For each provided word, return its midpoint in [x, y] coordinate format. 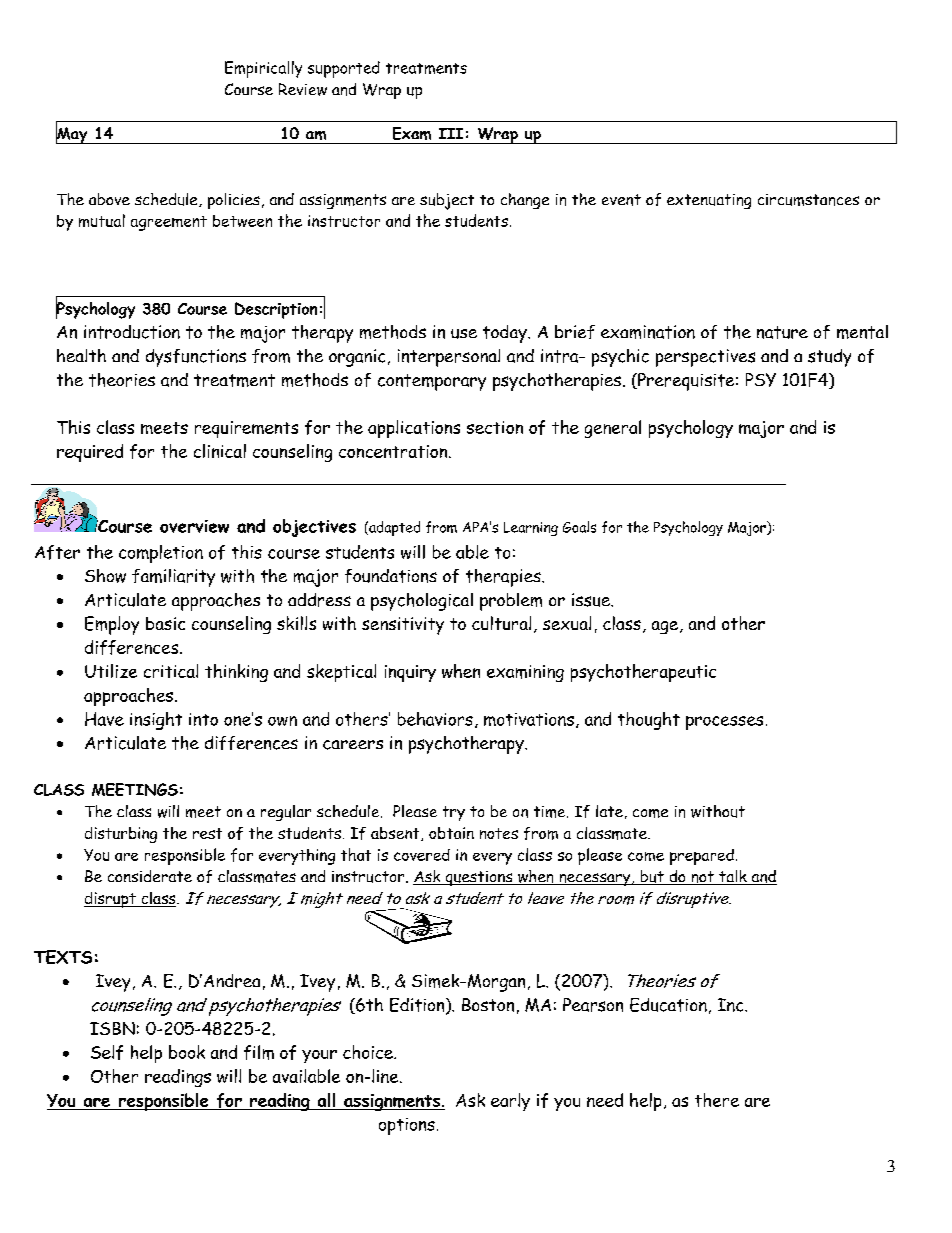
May [73, 134]
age [666, 627]
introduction [132, 332]
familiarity [173, 578]
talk [733, 877]
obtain [451, 833]
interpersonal [449, 358]
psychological [422, 602]
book [187, 1052]
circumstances [808, 200]
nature [782, 332]
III [451, 133]
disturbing [121, 835]
